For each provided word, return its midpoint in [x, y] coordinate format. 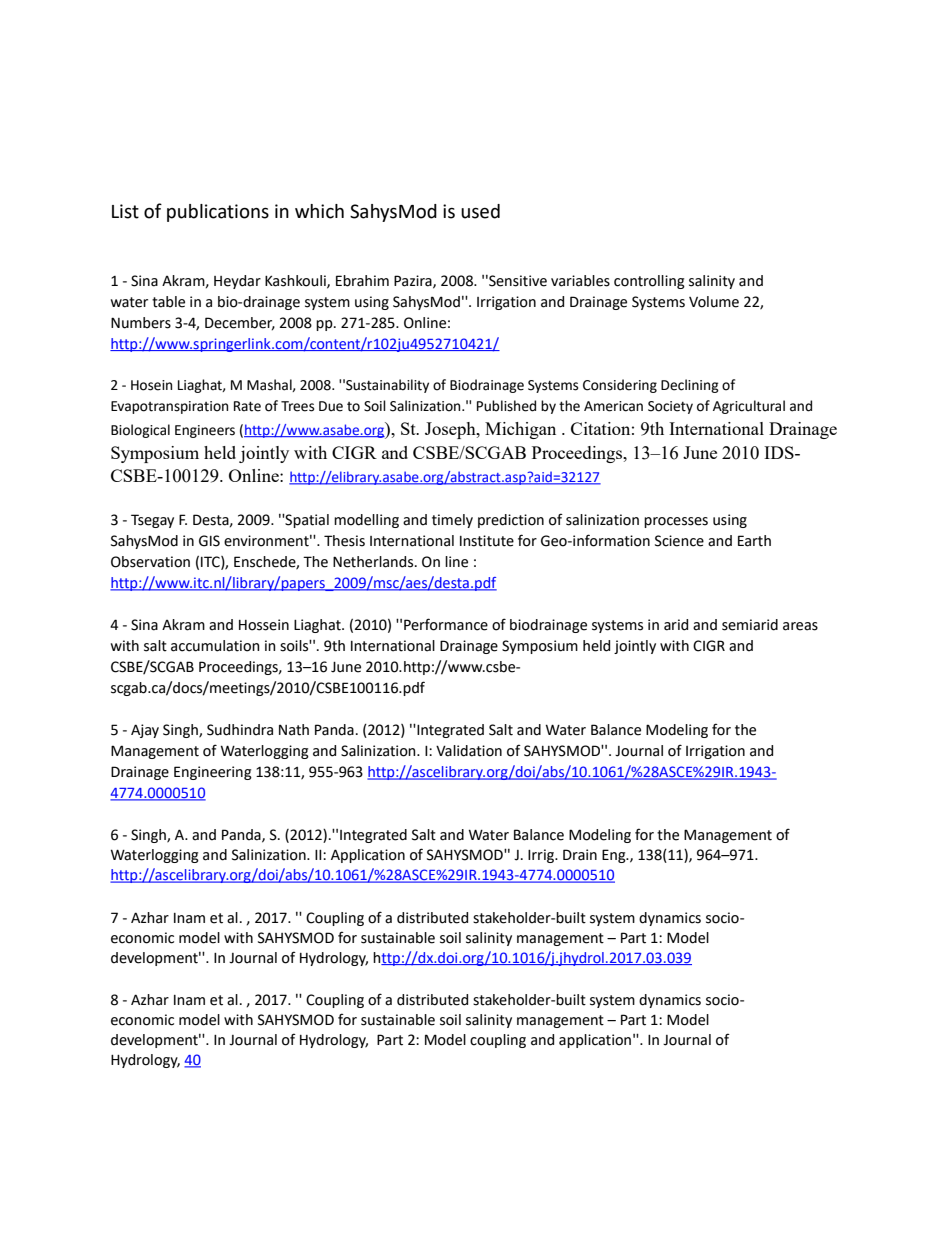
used [480, 211]
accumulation [215, 646]
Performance [446, 624]
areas [800, 626]
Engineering [213, 773]
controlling [649, 282]
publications [218, 213]
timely [452, 521]
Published [506, 406]
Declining [690, 386]
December [240, 323]
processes [676, 522]
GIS [209, 541]
